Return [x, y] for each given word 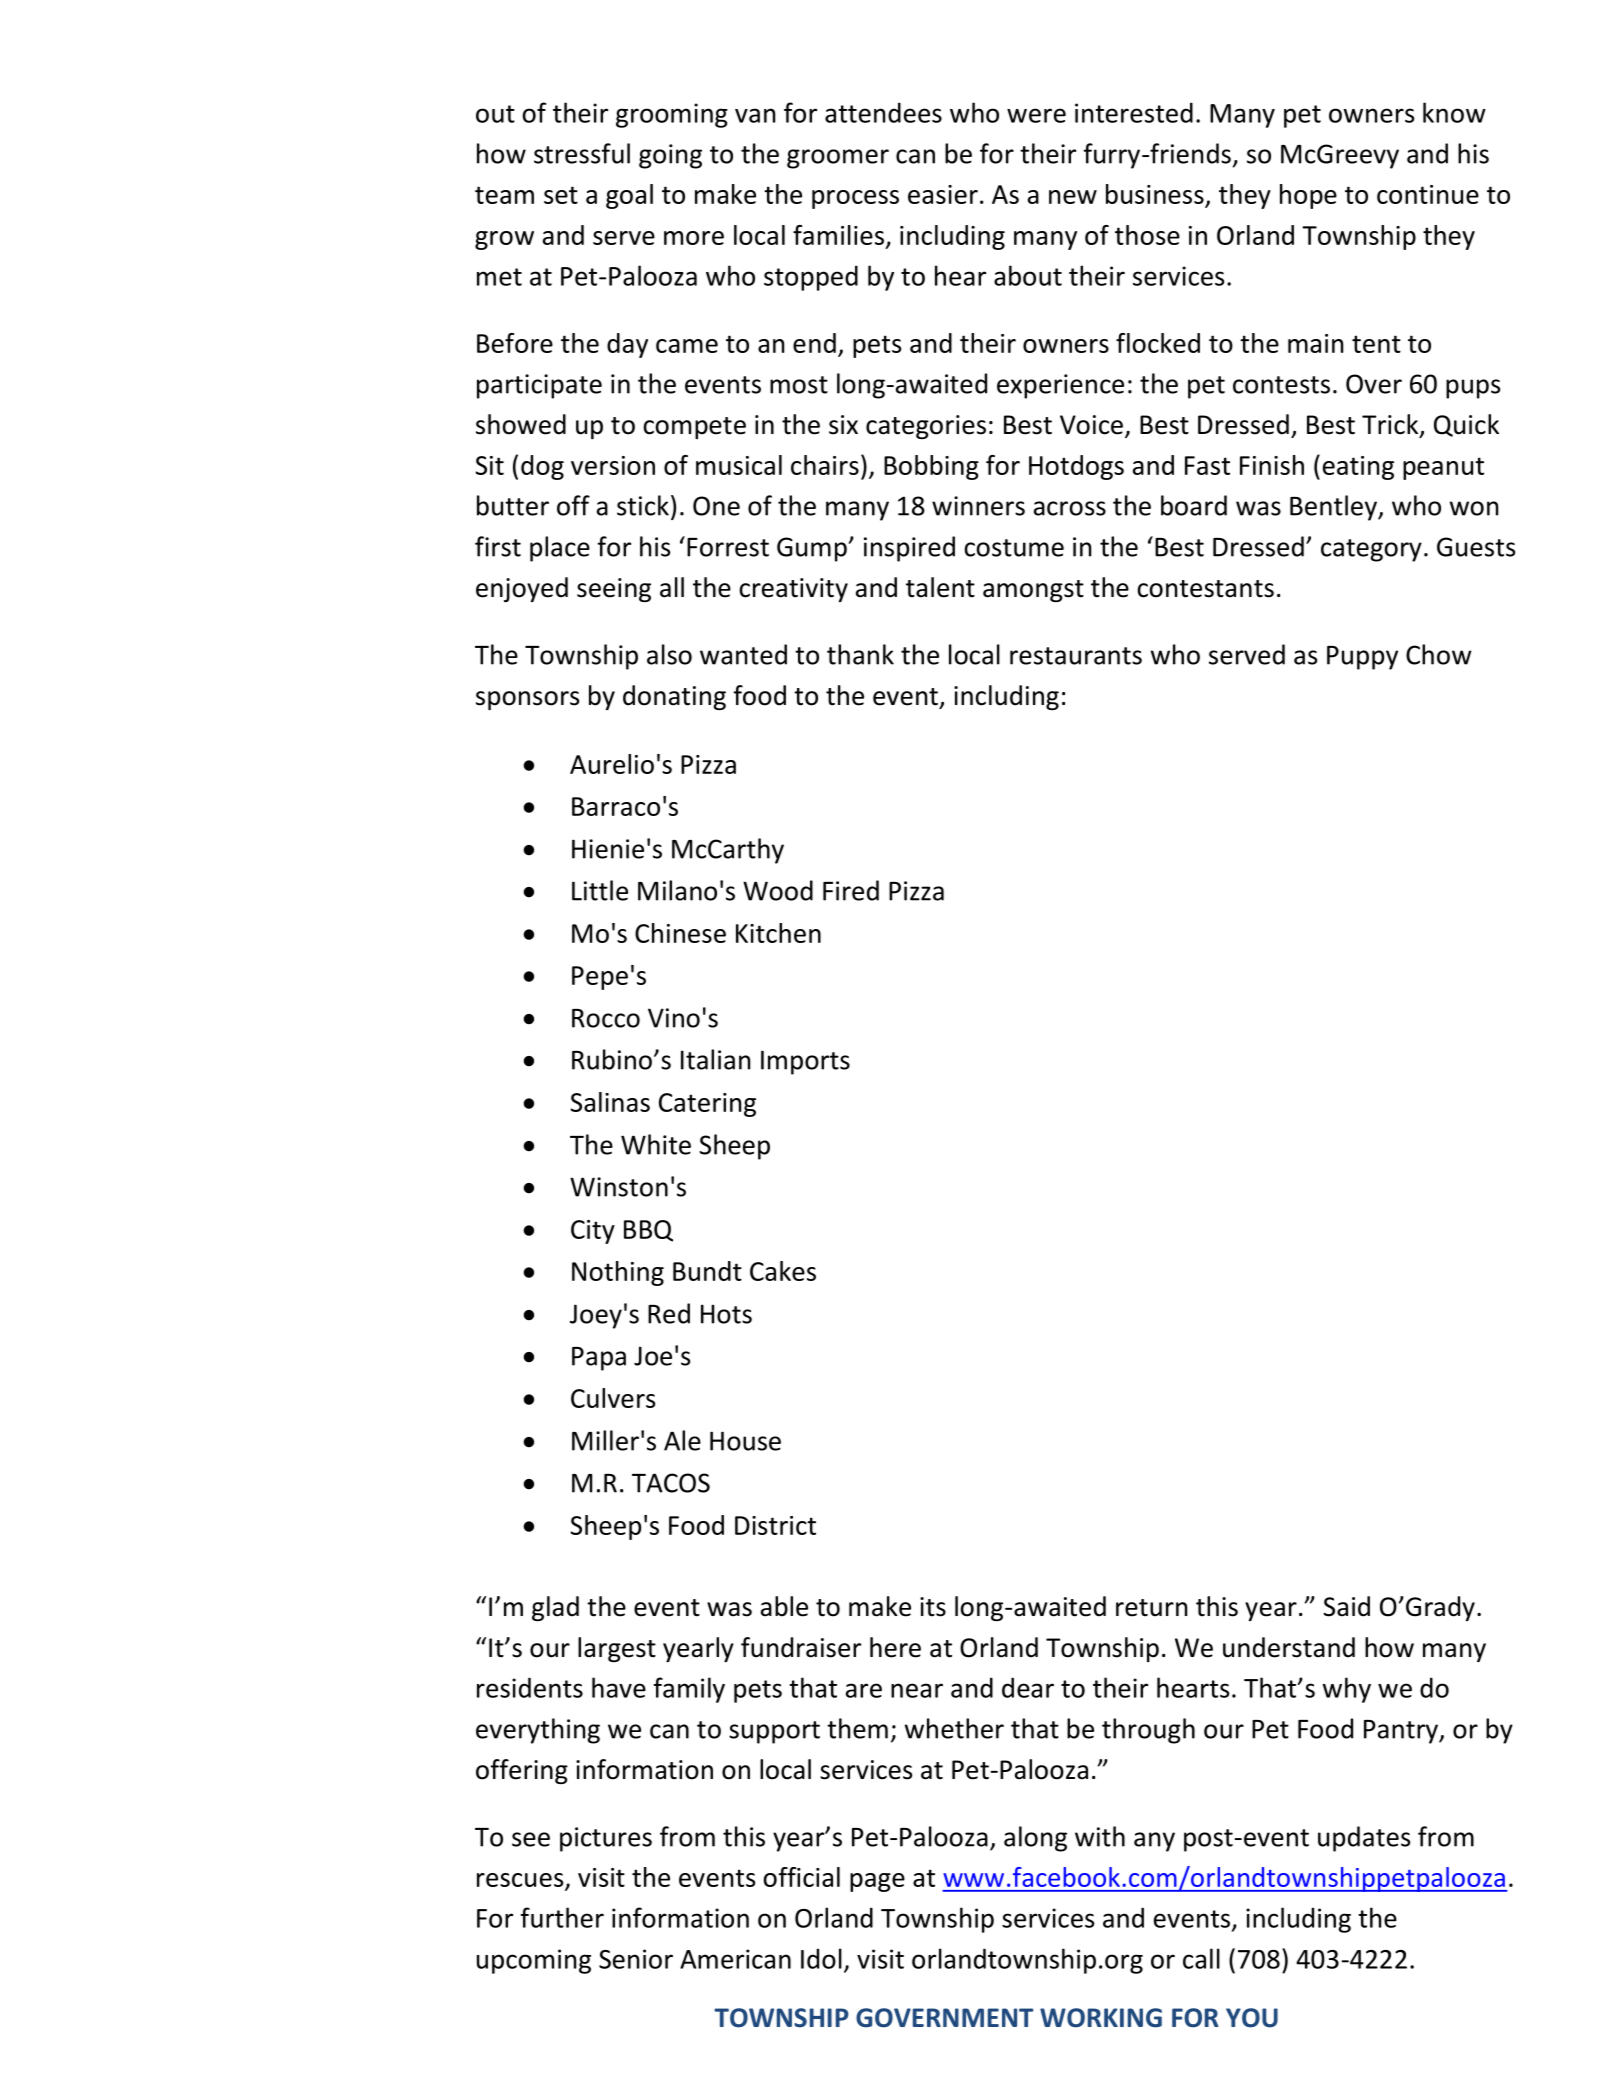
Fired [851, 890]
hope [1308, 196]
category [1371, 550]
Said [1346, 1606]
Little [600, 890]
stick [643, 505]
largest [617, 1649]
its [933, 1607]
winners [978, 506]
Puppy [1362, 658]
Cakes [783, 1271]
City [593, 1232]
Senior [636, 1959]
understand [1289, 1647]
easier [943, 194]
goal [629, 196]
